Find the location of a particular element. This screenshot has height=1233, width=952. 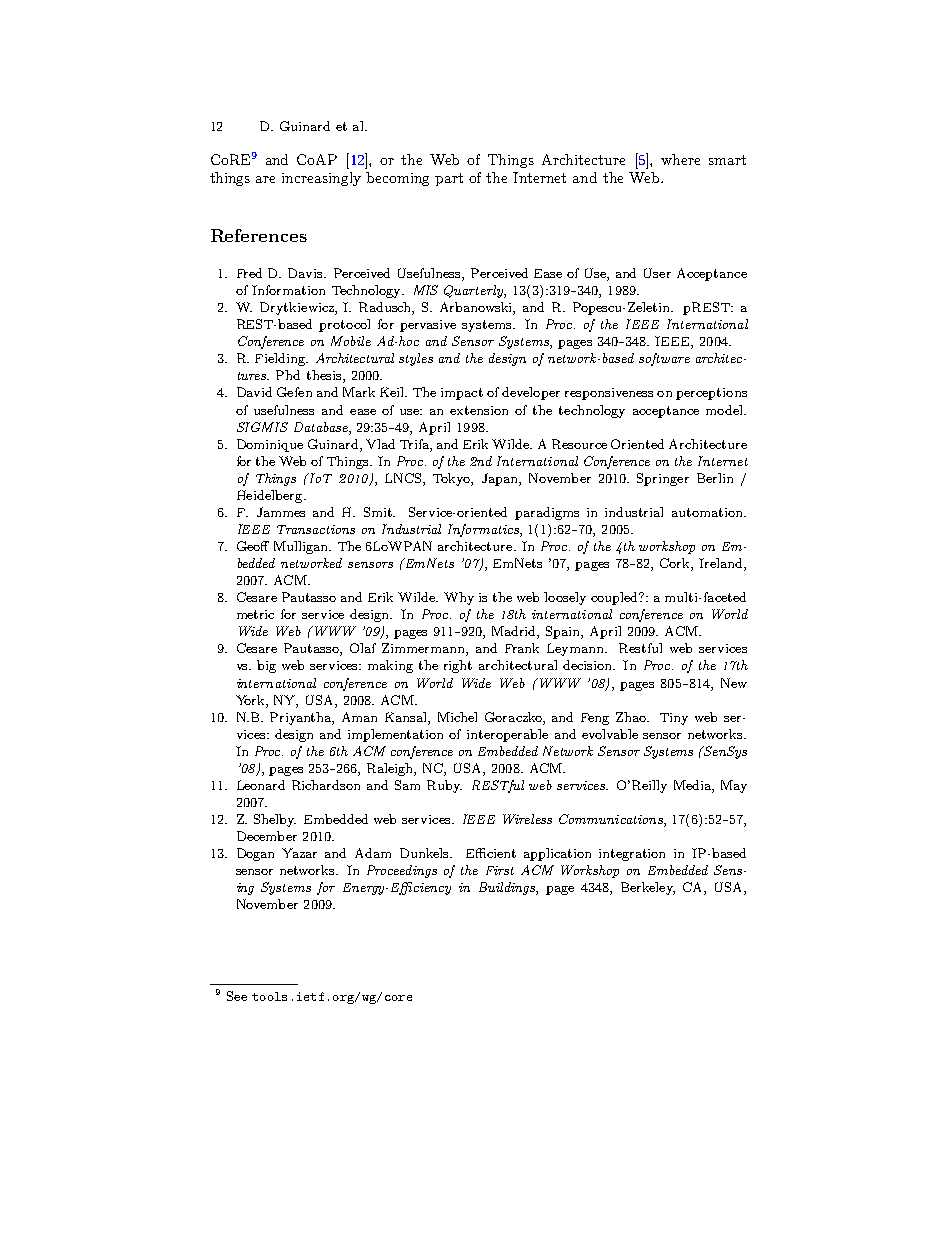

See is located at coordinates (237, 996).
